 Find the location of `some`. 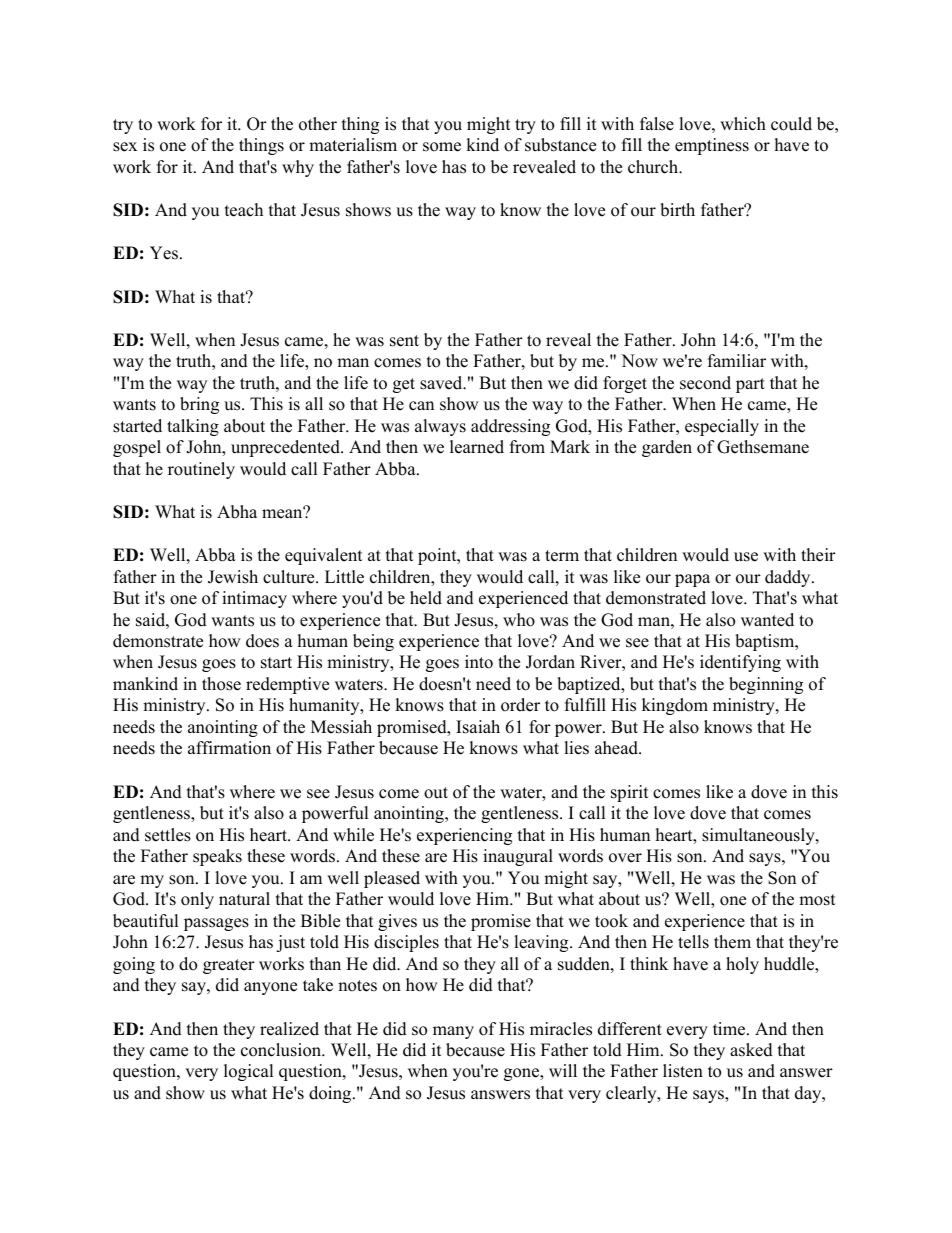

some is located at coordinates (442, 147).
